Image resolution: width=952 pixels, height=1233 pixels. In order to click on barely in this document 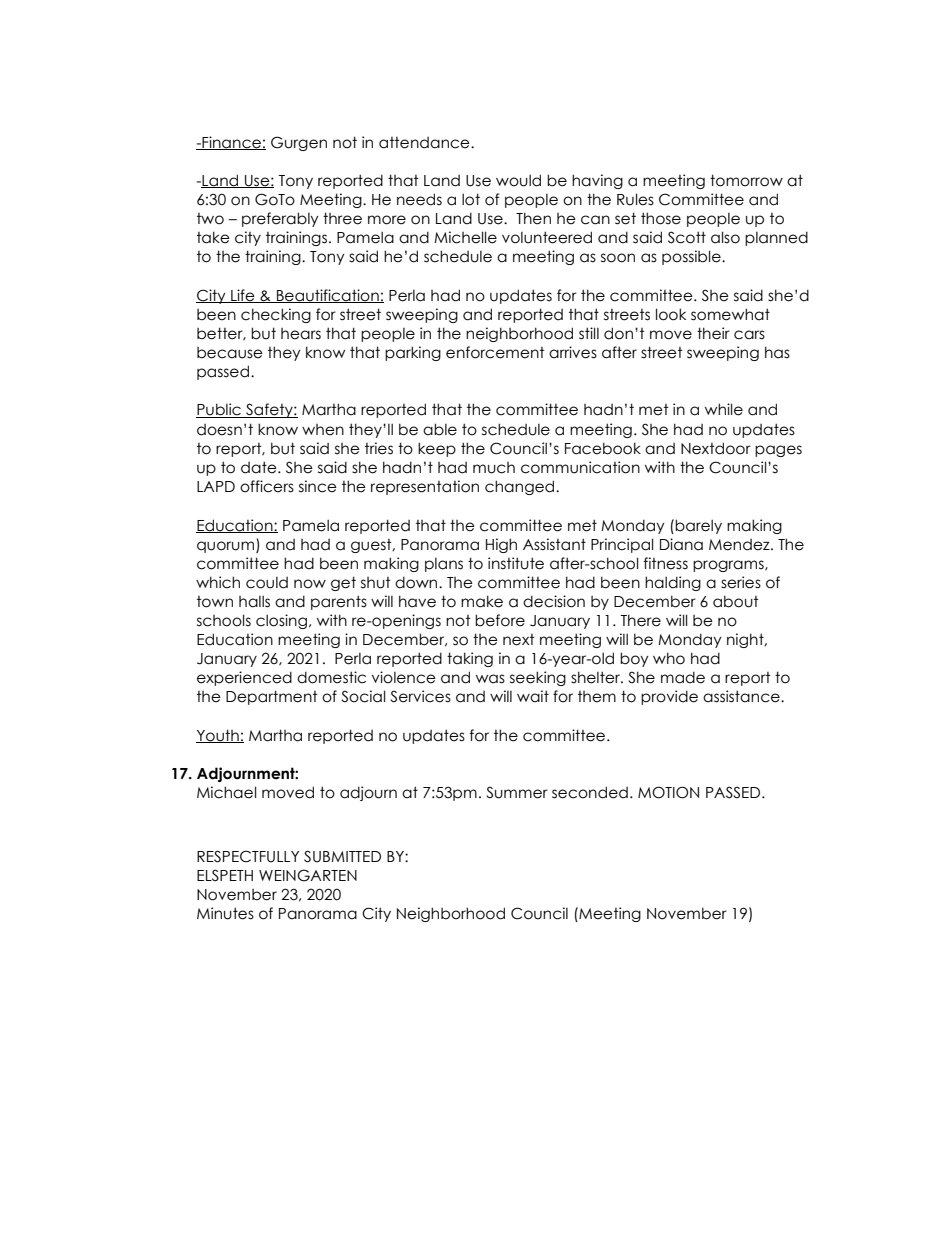, I will do `click(698, 526)`.
